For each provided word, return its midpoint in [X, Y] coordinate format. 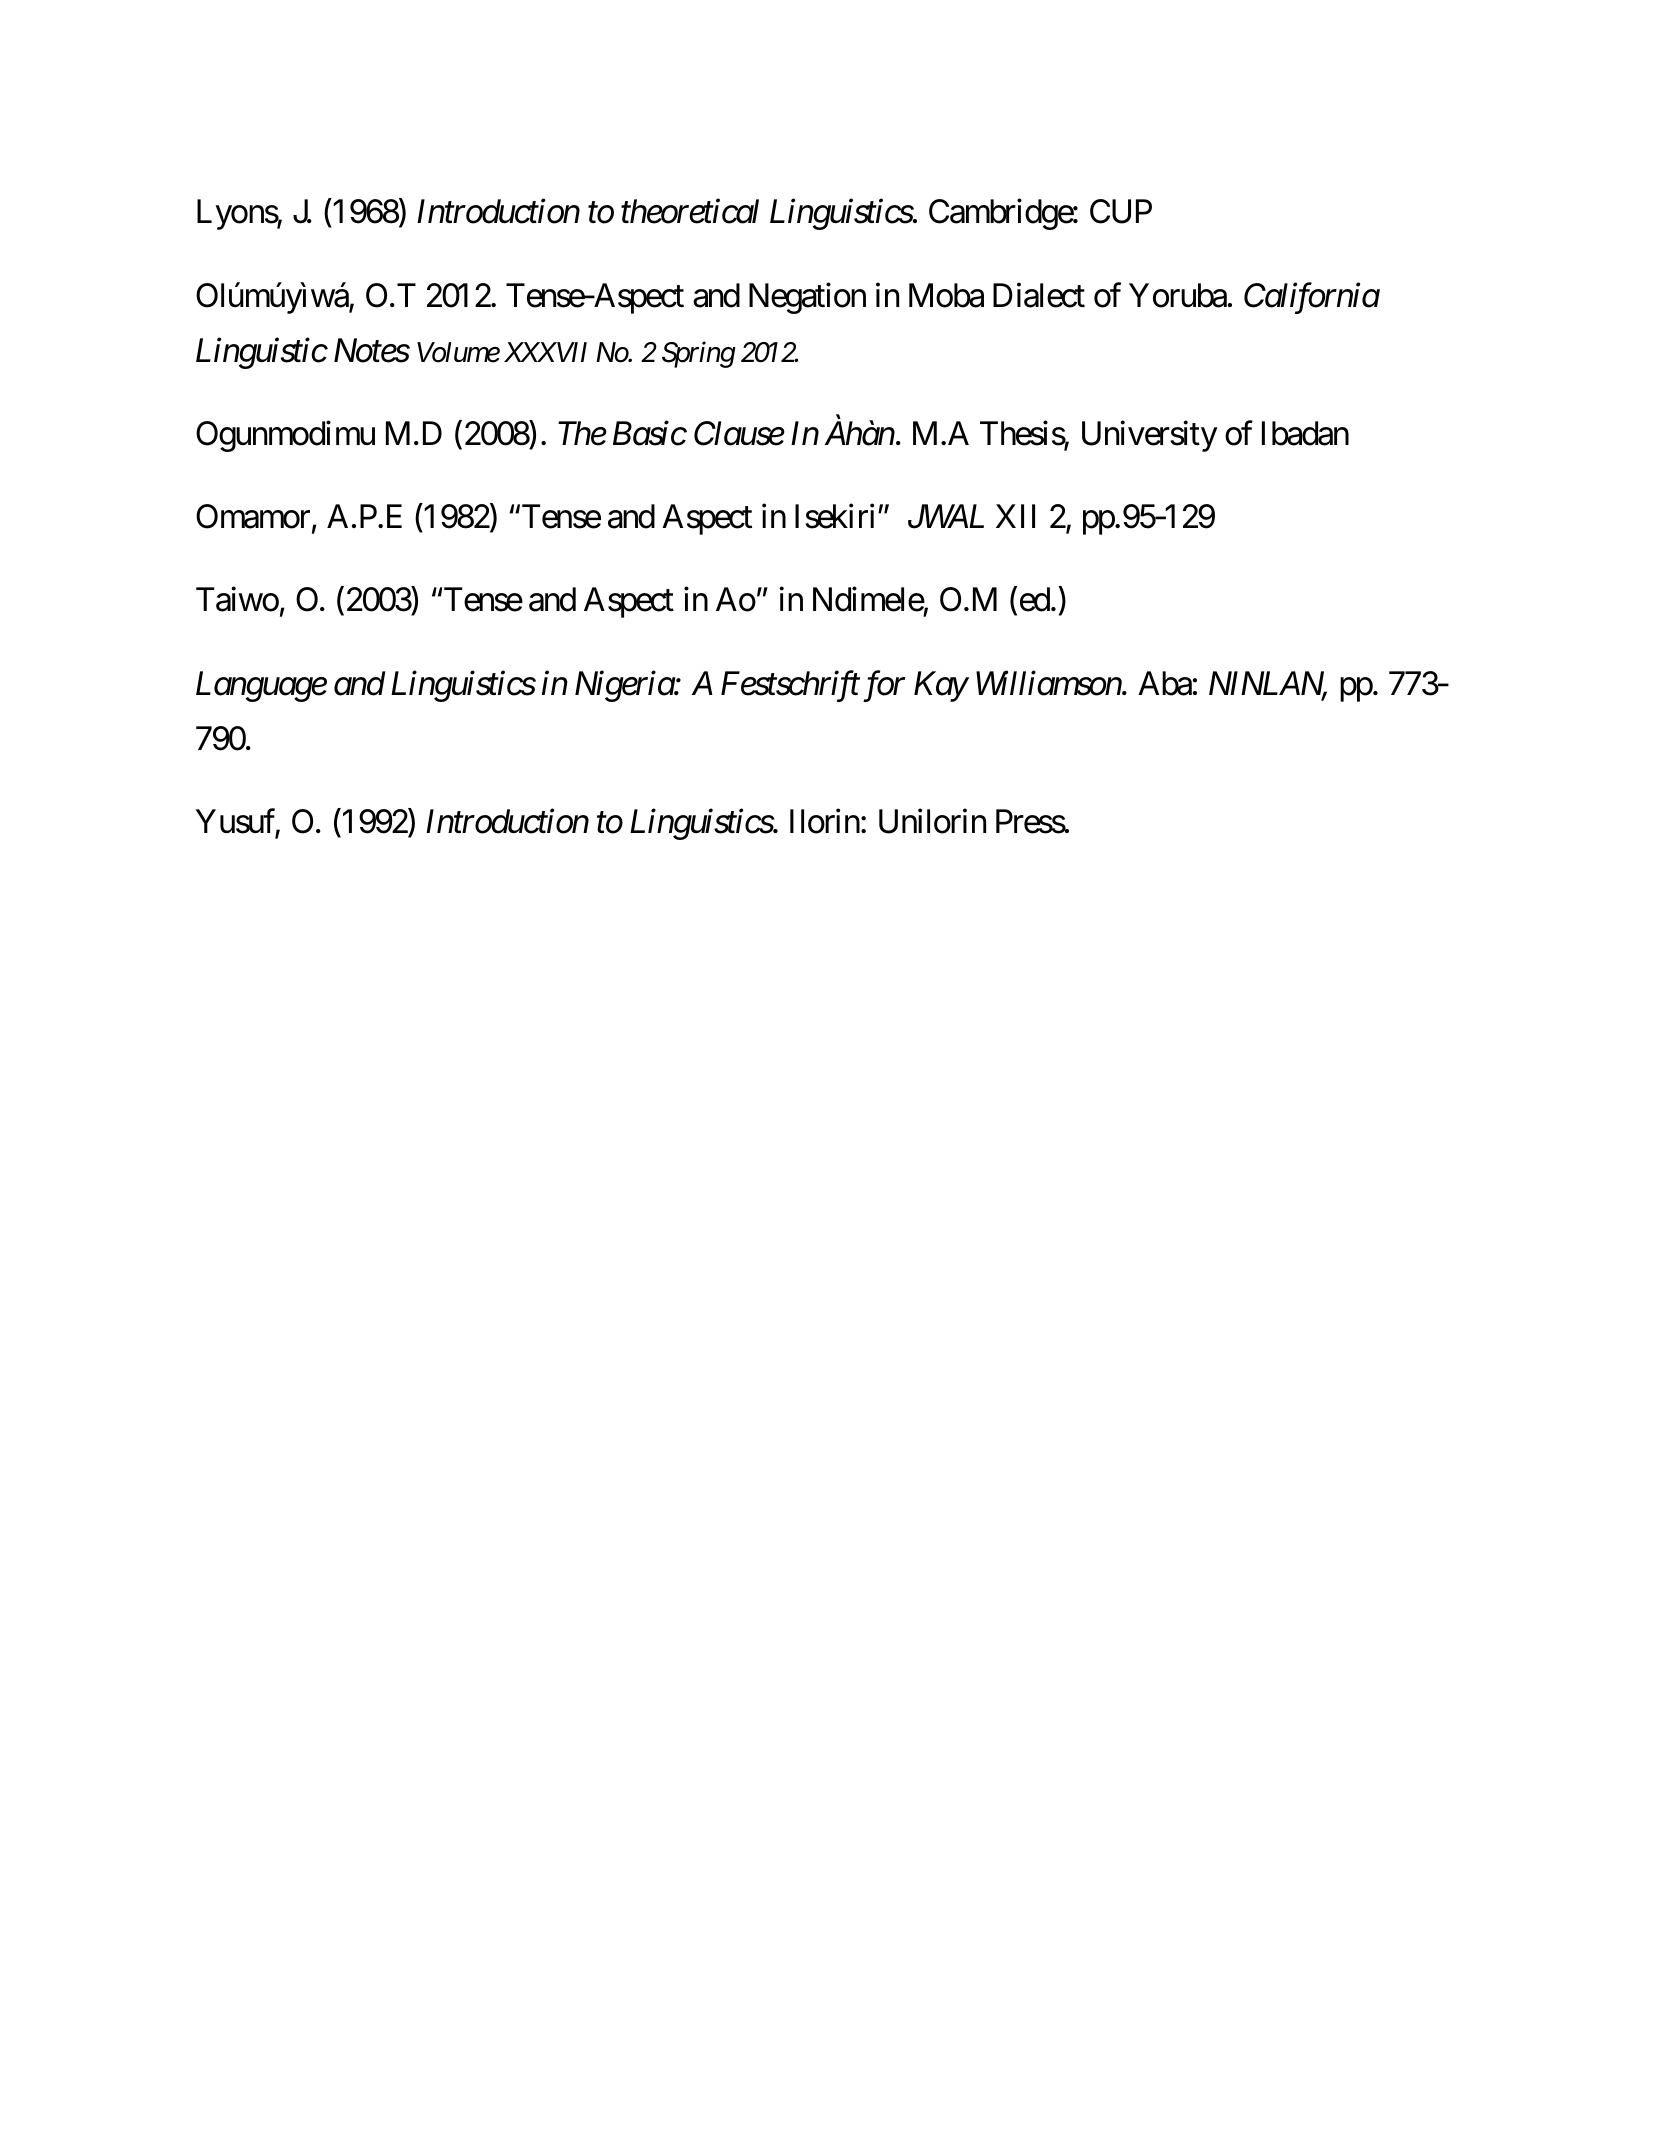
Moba [946, 295]
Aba [1165, 683]
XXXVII [545, 352]
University [1149, 436]
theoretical [690, 211]
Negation [807, 298]
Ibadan [1305, 433]
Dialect [1039, 295]
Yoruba [1178, 295]
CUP [1121, 211]
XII [1015, 516]
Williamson [1049, 683]
